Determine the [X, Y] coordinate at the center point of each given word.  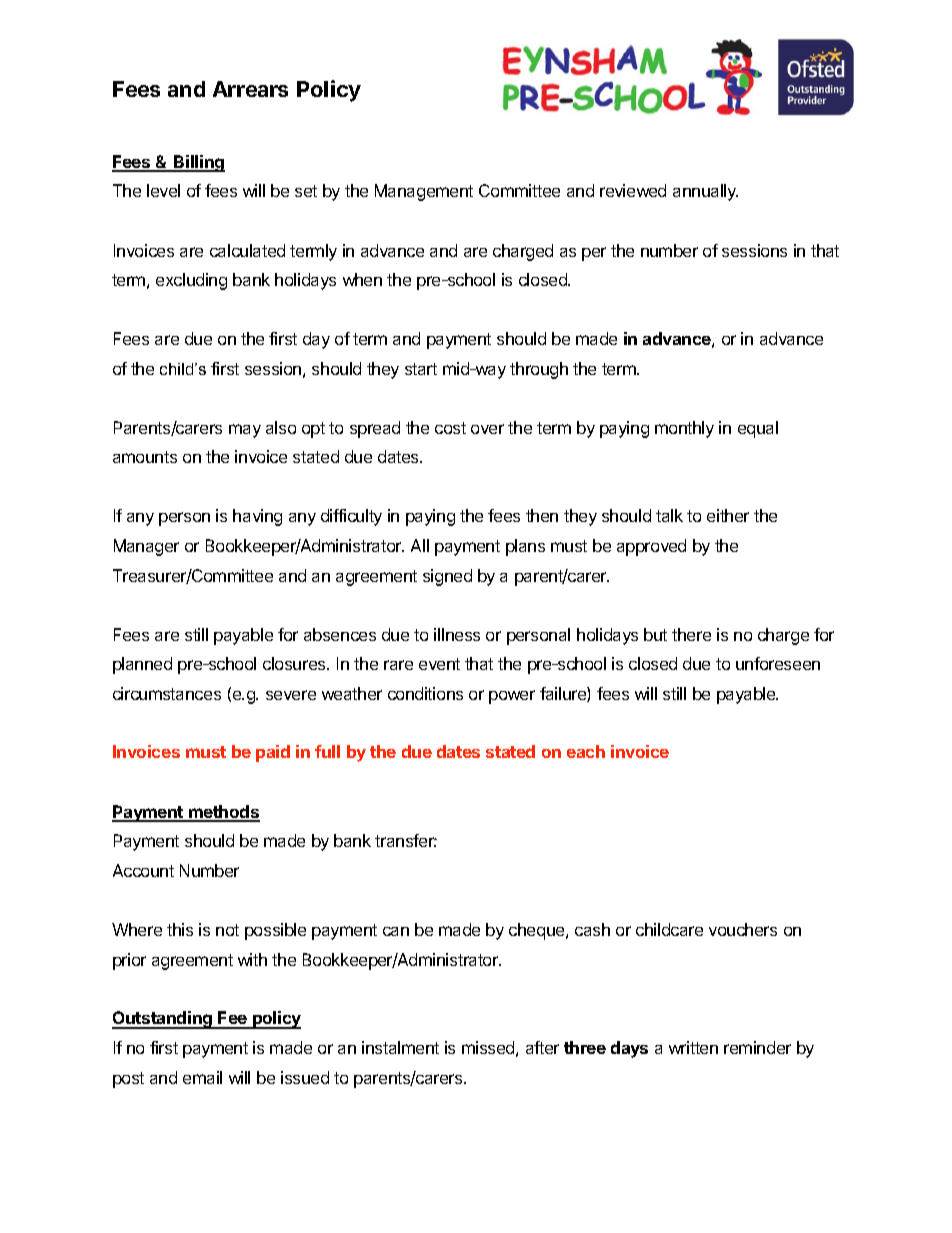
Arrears [250, 89]
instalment [400, 1047]
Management [424, 192]
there [691, 634]
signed [447, 577]
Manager [146, 547]
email [202, 1077]
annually [705, 192]
